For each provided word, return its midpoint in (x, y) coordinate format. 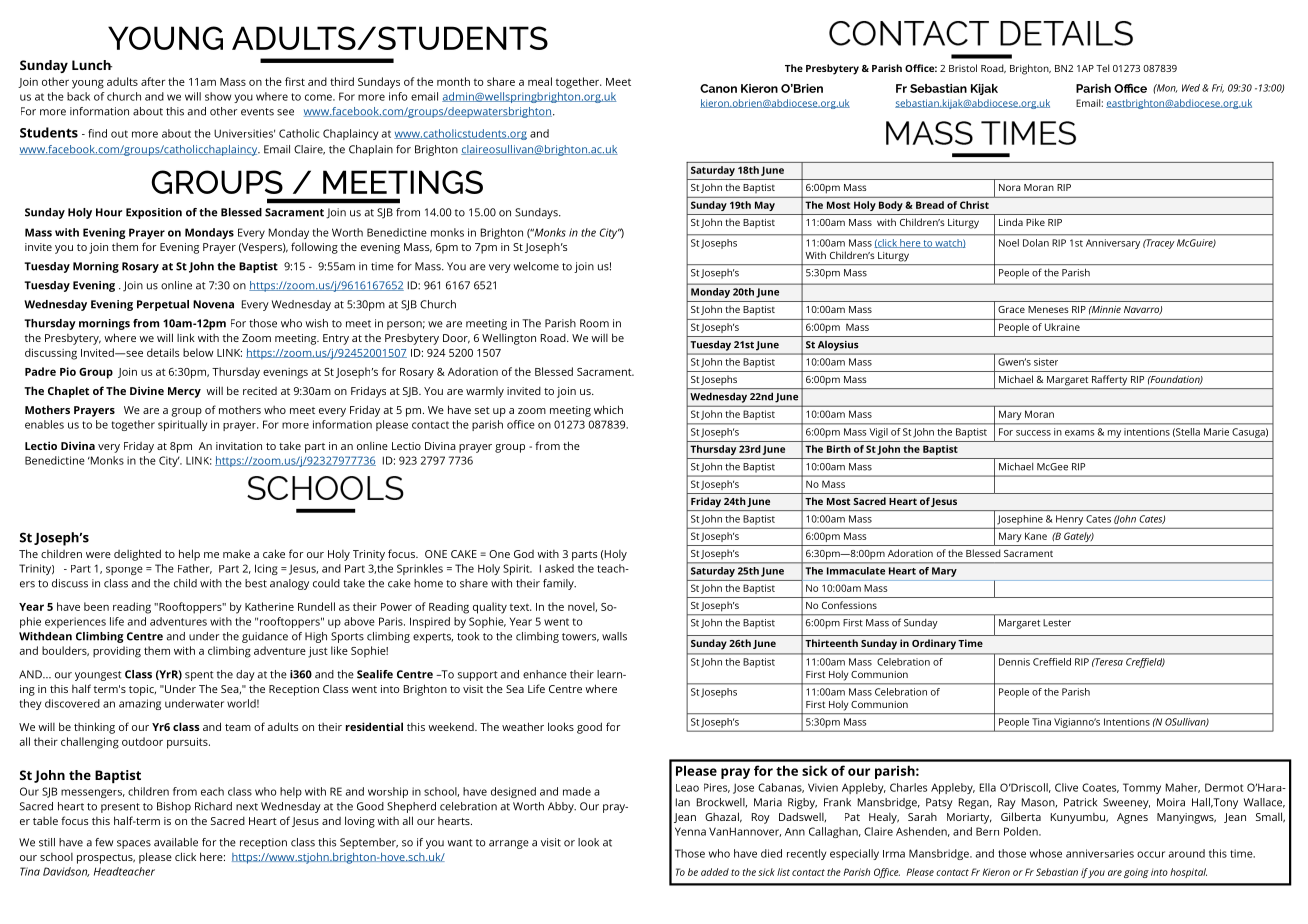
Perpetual (163, 305)
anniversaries (1100, 853)
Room (594, 323)
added (715, 872)
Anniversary (1113, 244)
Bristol (963, 68)
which (608, 409)
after (153, 81)
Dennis (1014, 662)
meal (540, 81)
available (176, 842)
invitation (239, 446)
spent (199, 676)
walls (614, 636)
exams (1079, 433)
